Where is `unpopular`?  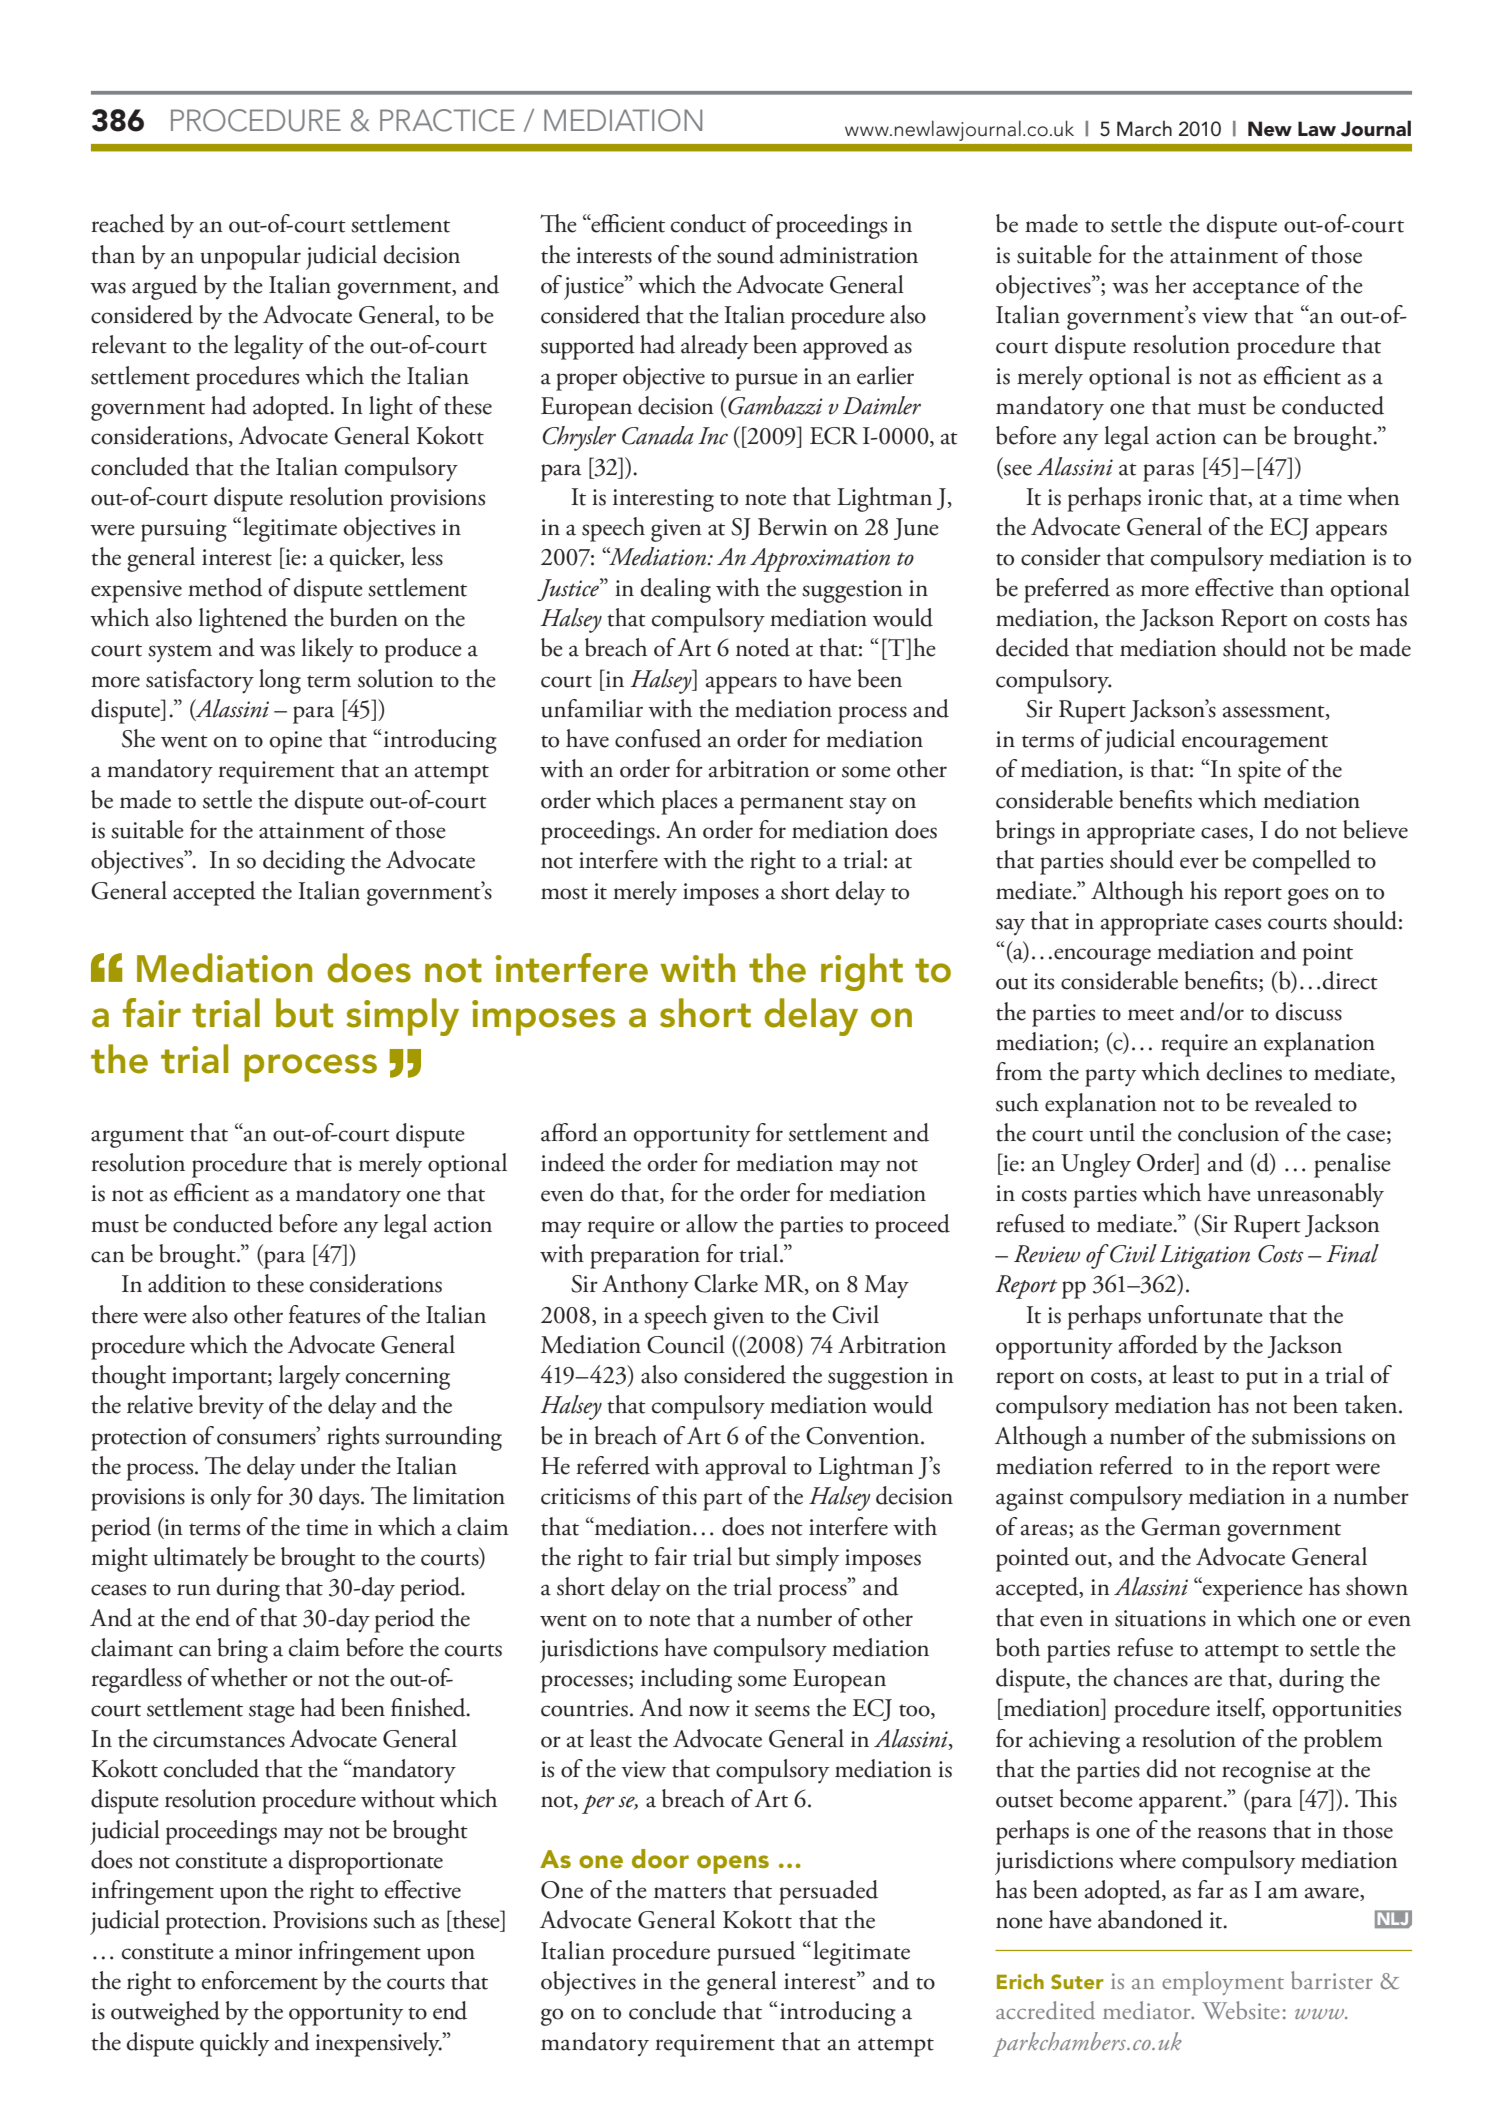 unpopular is located at coordinates (250, 257).
